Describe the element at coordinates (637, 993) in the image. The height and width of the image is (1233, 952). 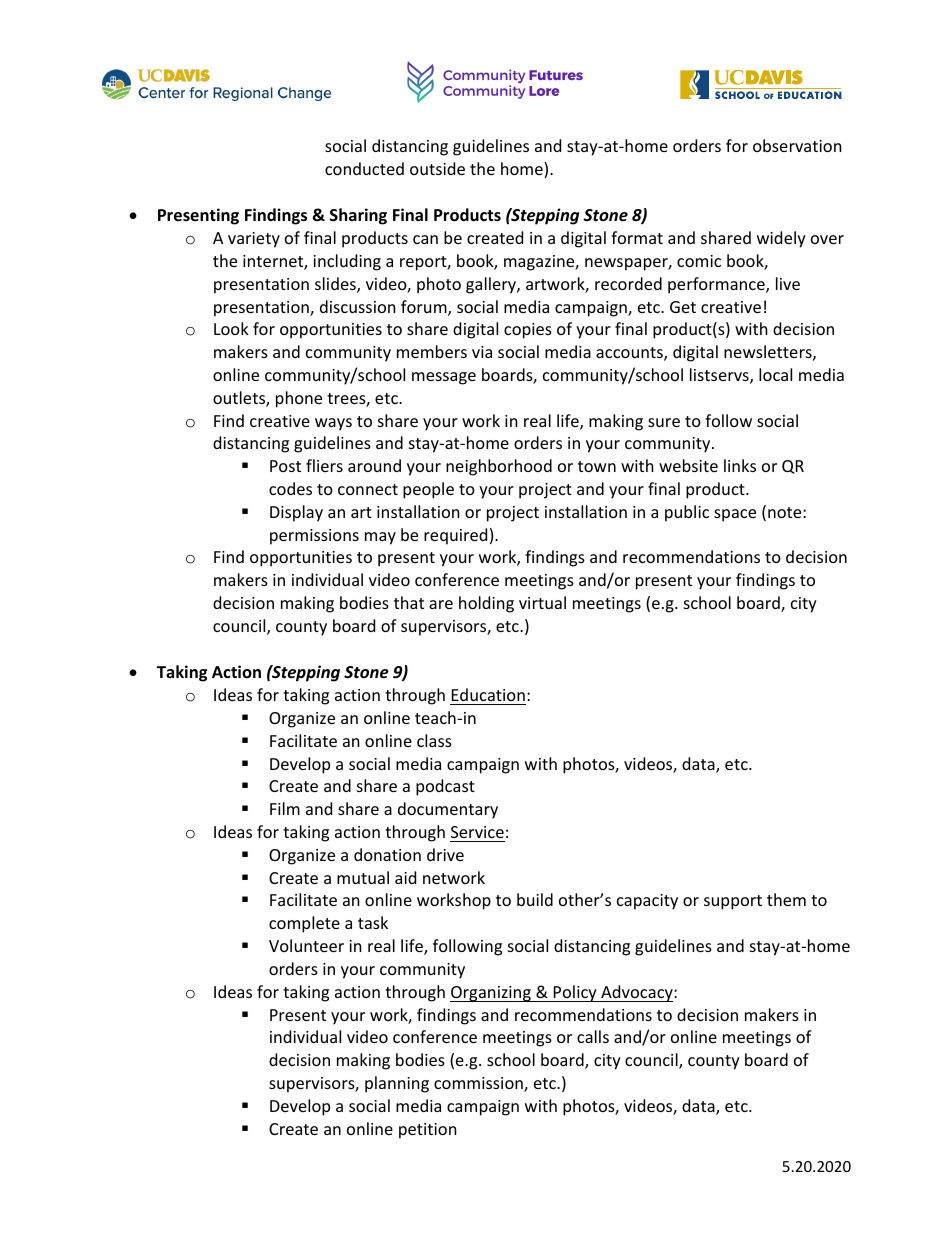
I see `Advocacy` at that location.
